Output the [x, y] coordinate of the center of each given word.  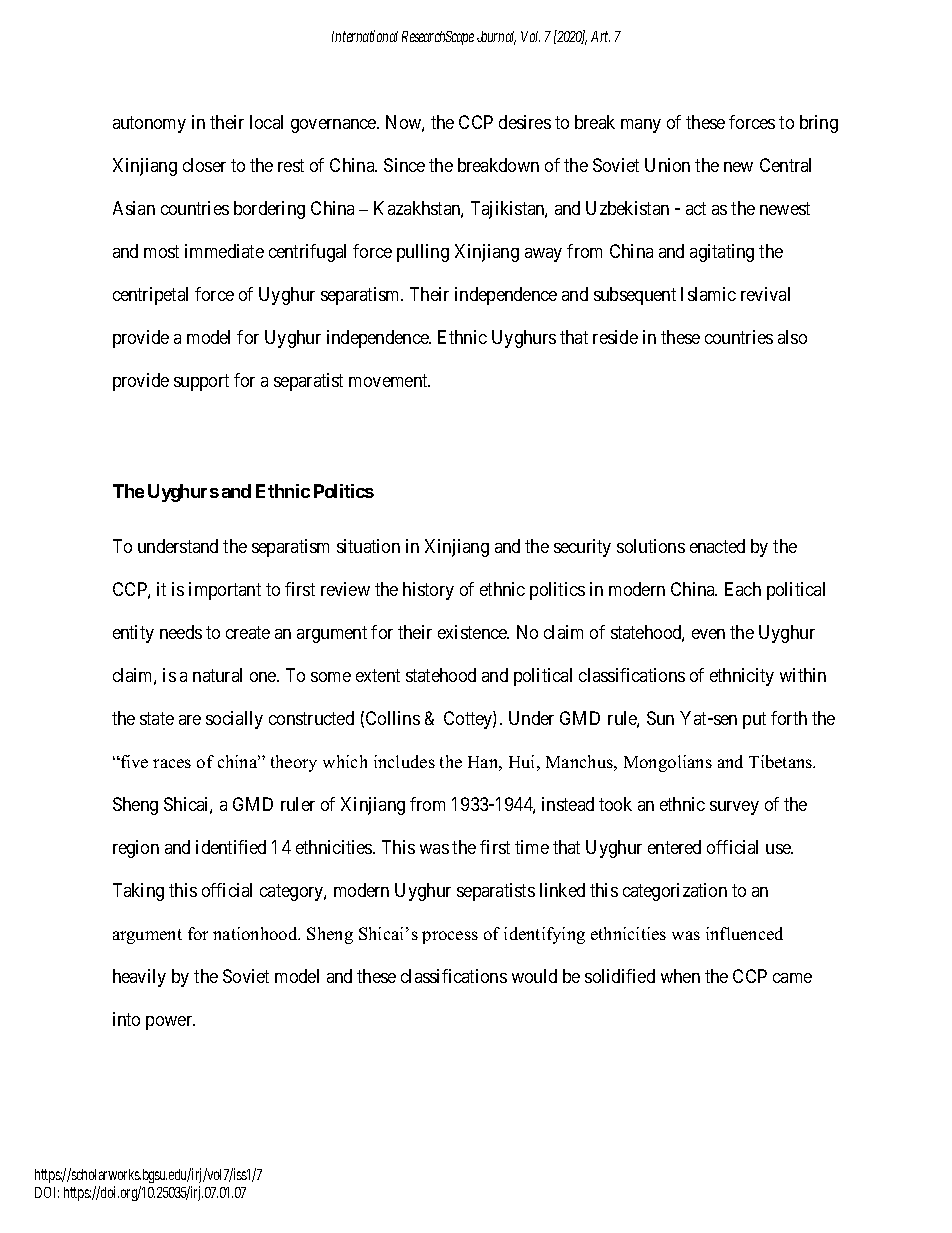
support [201, 382]
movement [389, 380]
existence [473, 632]
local [266, 122]
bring [819, 124]
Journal [496, 38]
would [534, 976]
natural [217, 675]
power [170, 1023]
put [754, 720]
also [792, 337]
